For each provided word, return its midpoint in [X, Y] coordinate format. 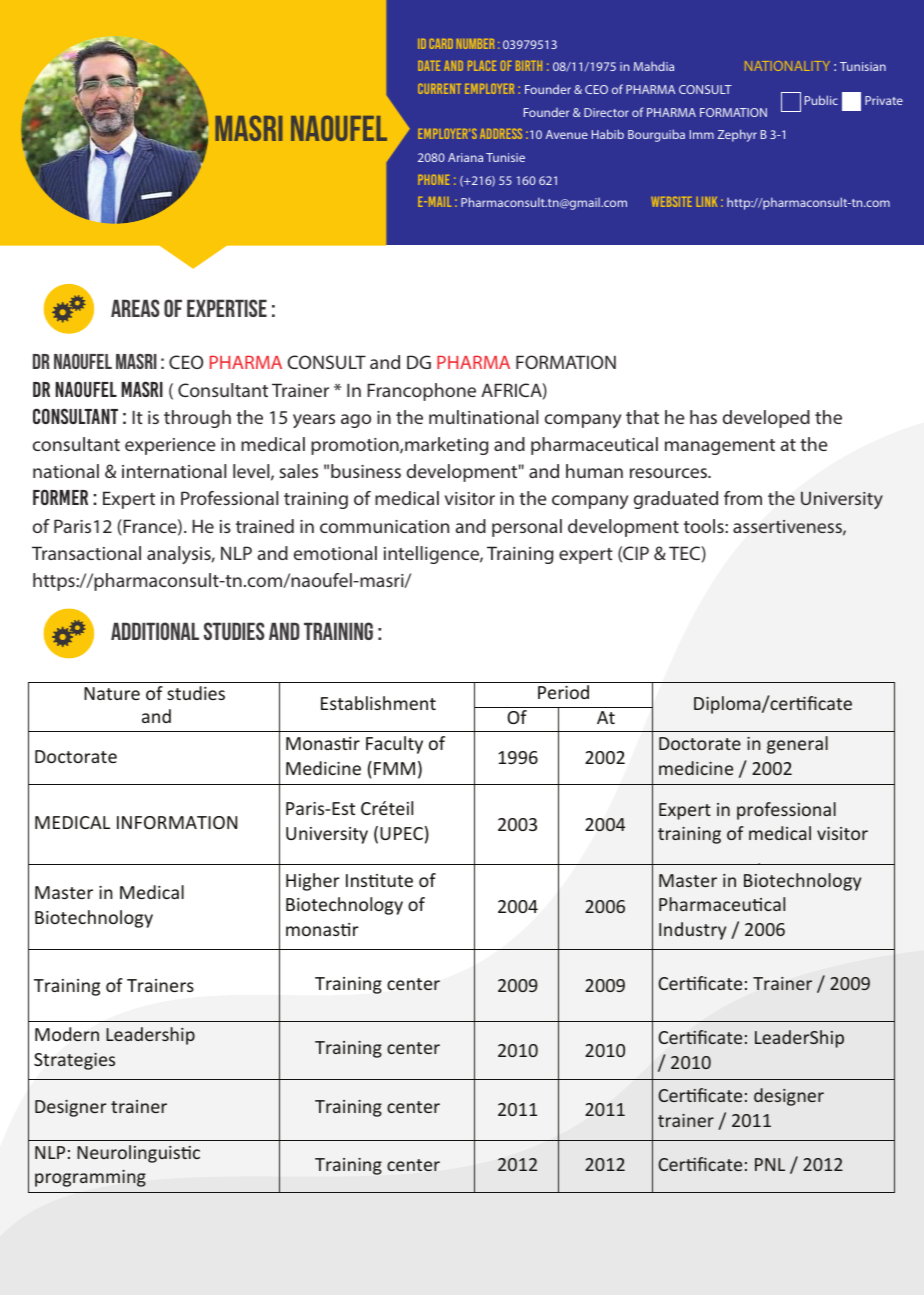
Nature [112, 693]
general [797, 745]
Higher [313, 882]
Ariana [465, 157]
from [743, 498]
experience [170, 446]
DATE [429, 66]
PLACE [482, 66]
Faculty [394, 745]
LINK [707, 202]
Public [821, 100]
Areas [135, 308]
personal [527, 528]
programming [90, 1178]
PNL [770, 1164]
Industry [692, 931]
